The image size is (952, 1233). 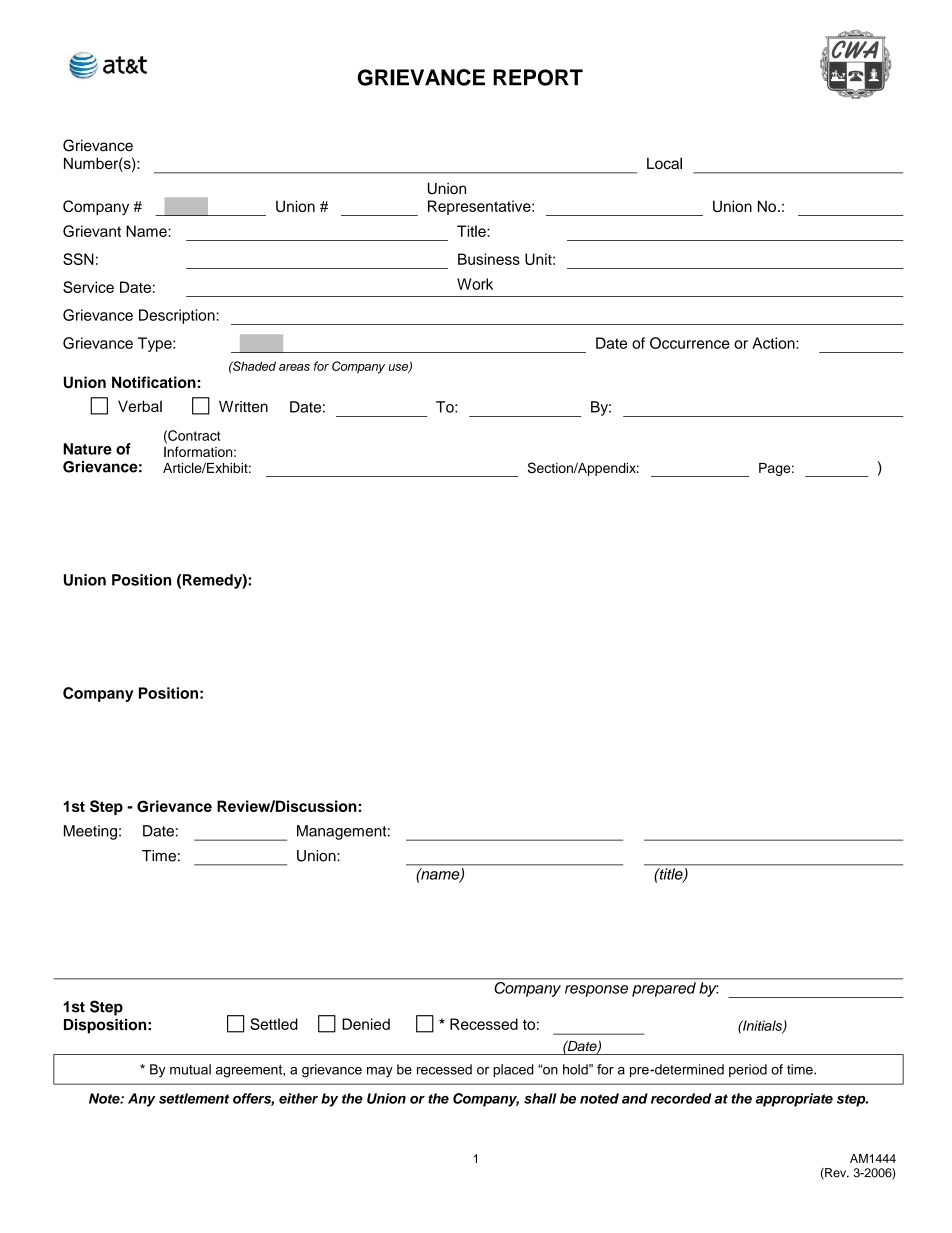 I want to click on may, so click(x=380, y=1072).
